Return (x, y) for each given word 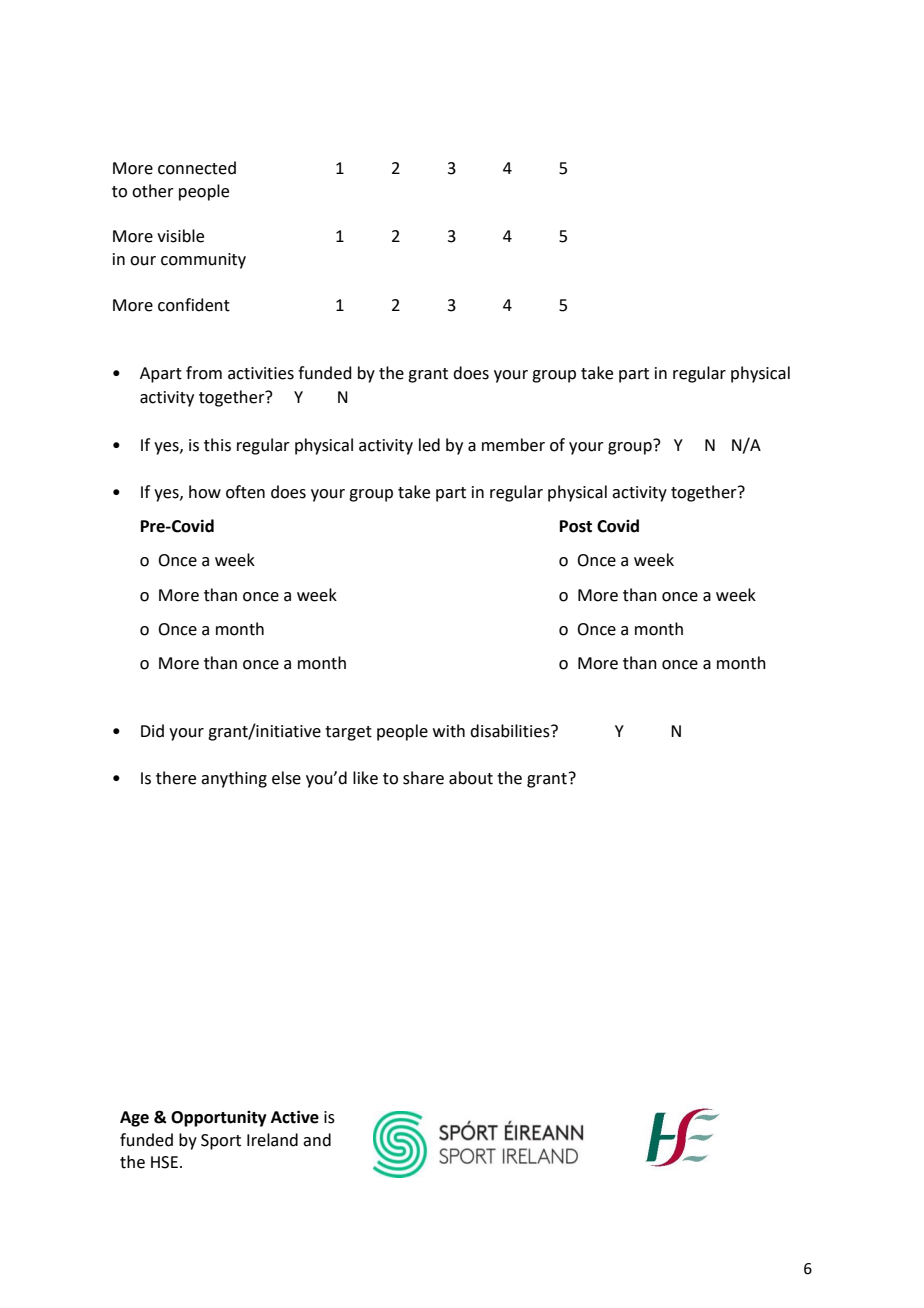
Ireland (272, 1140)
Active (295, 1117)
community (203, 261)
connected (197, 168)
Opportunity (219, 1119)
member (513, 445)
